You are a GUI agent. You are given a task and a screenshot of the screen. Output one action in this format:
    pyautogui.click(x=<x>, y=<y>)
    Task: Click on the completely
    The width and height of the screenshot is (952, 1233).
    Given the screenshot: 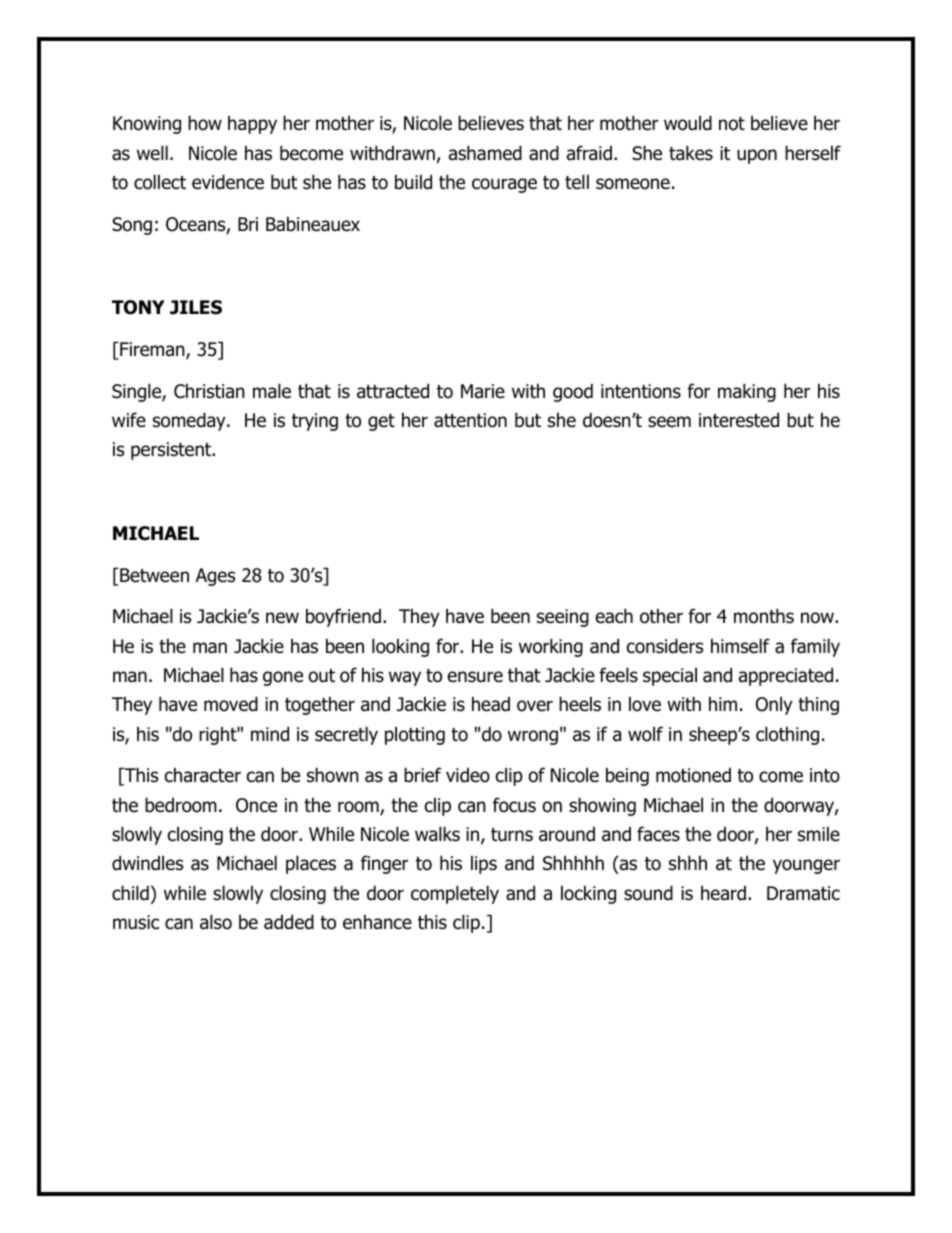 What is the action you would take?
    pyautogui.click(x=455, y=894)
